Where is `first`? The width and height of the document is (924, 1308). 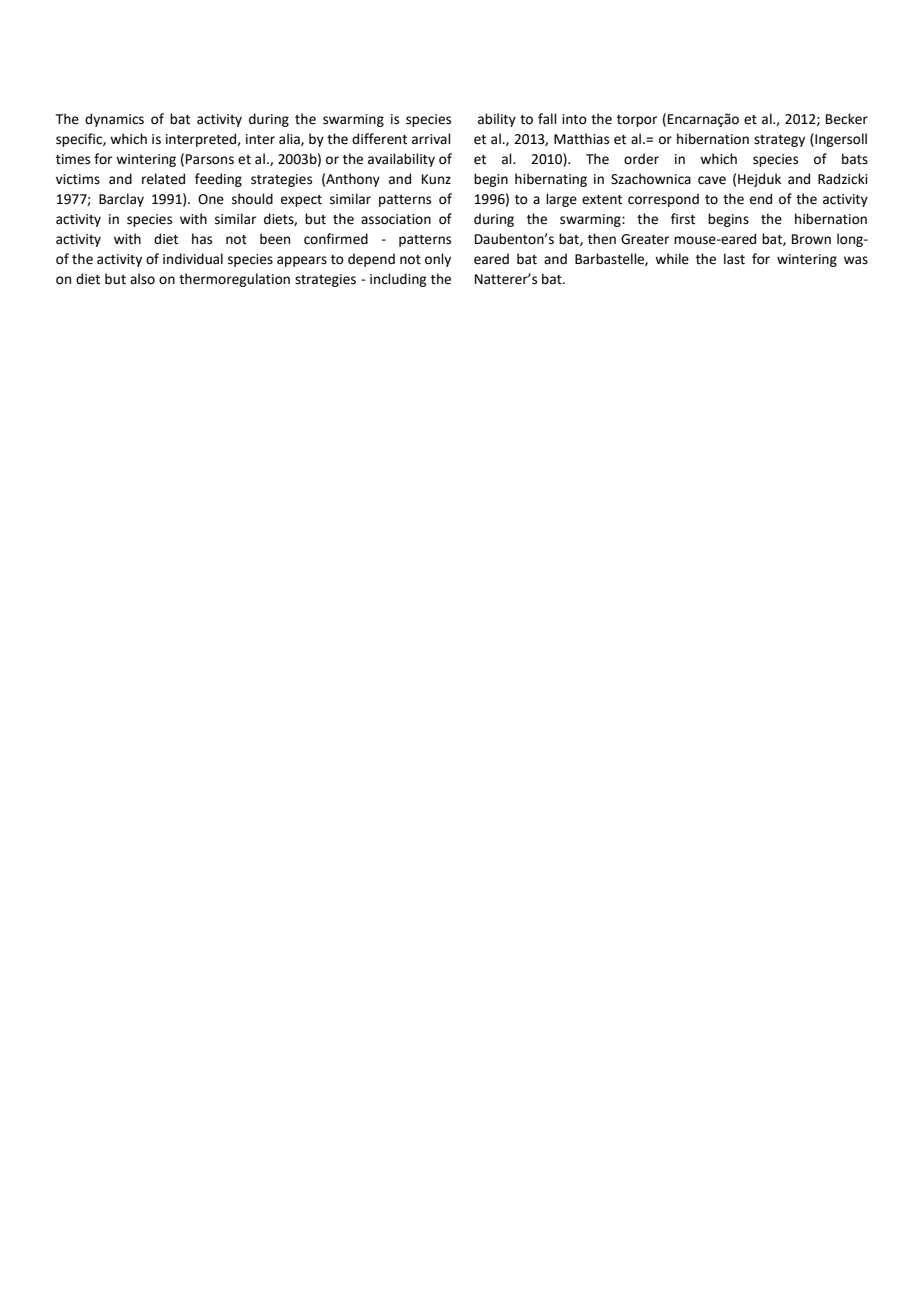 first is located at coordinates (683, 219).
